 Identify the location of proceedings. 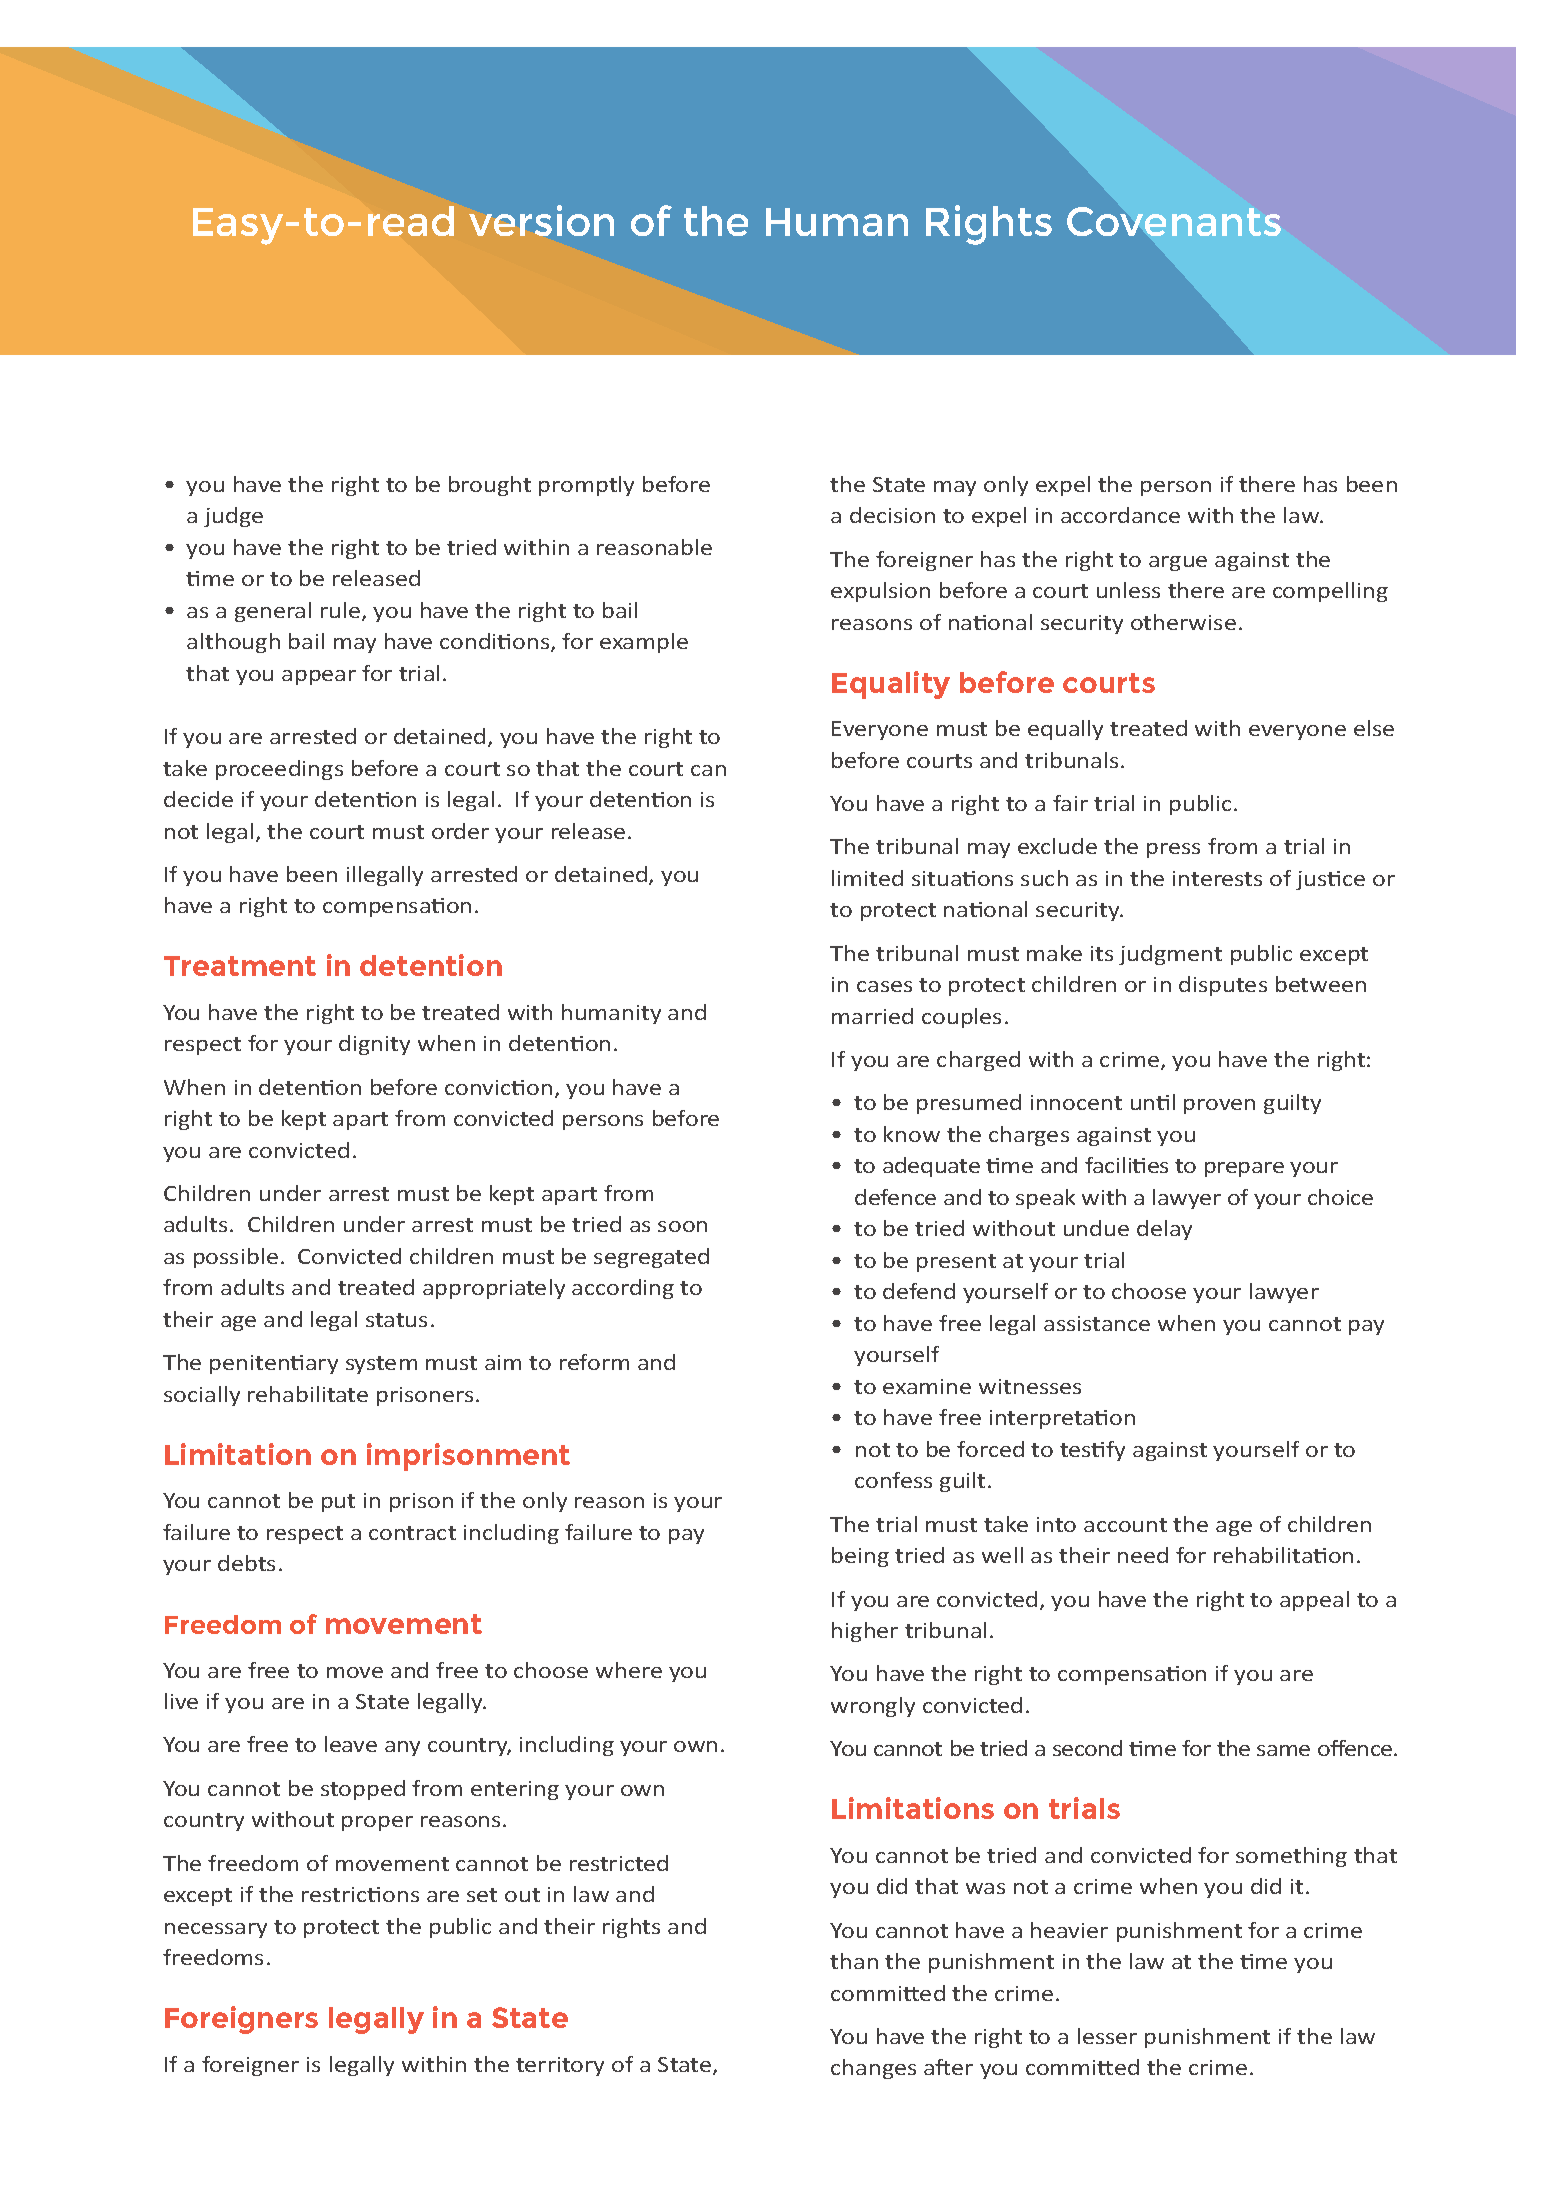
(279, 770).
